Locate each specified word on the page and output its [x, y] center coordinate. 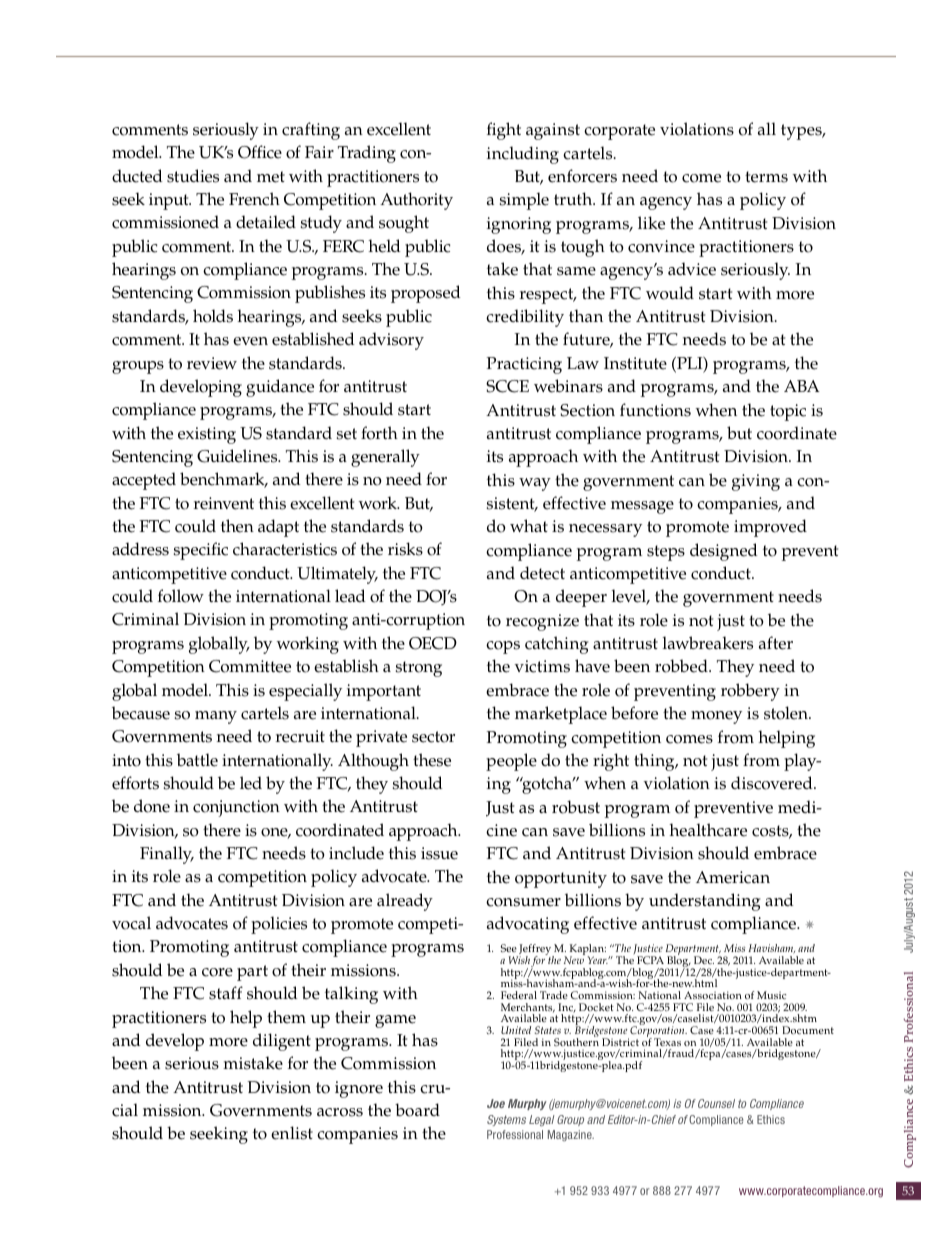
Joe [496, 1103]
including [523, 155]
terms [766, 177]
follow [181, 596]
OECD [433, 643]
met [271, 177]
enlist [292, 1133]
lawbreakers [707, 643]
